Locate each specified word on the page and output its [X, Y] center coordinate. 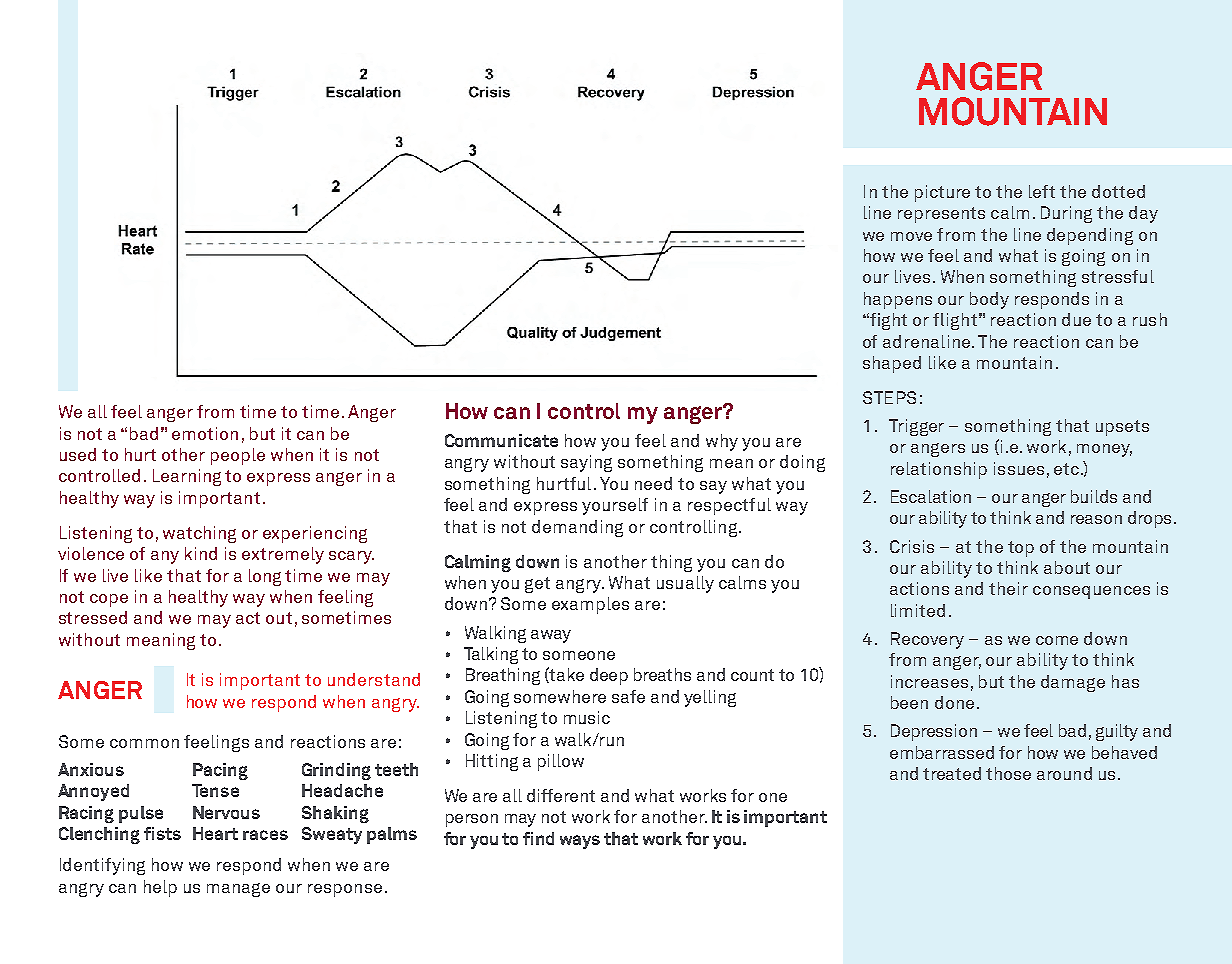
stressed [93, 617]
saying [586, 463]
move [911, 236]
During [1066, 214]
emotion [205, 433]
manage [238, 890]
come [1057, 640]
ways [580, 842]
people [238, 456]
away [551, 636]
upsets [1122, 428]
